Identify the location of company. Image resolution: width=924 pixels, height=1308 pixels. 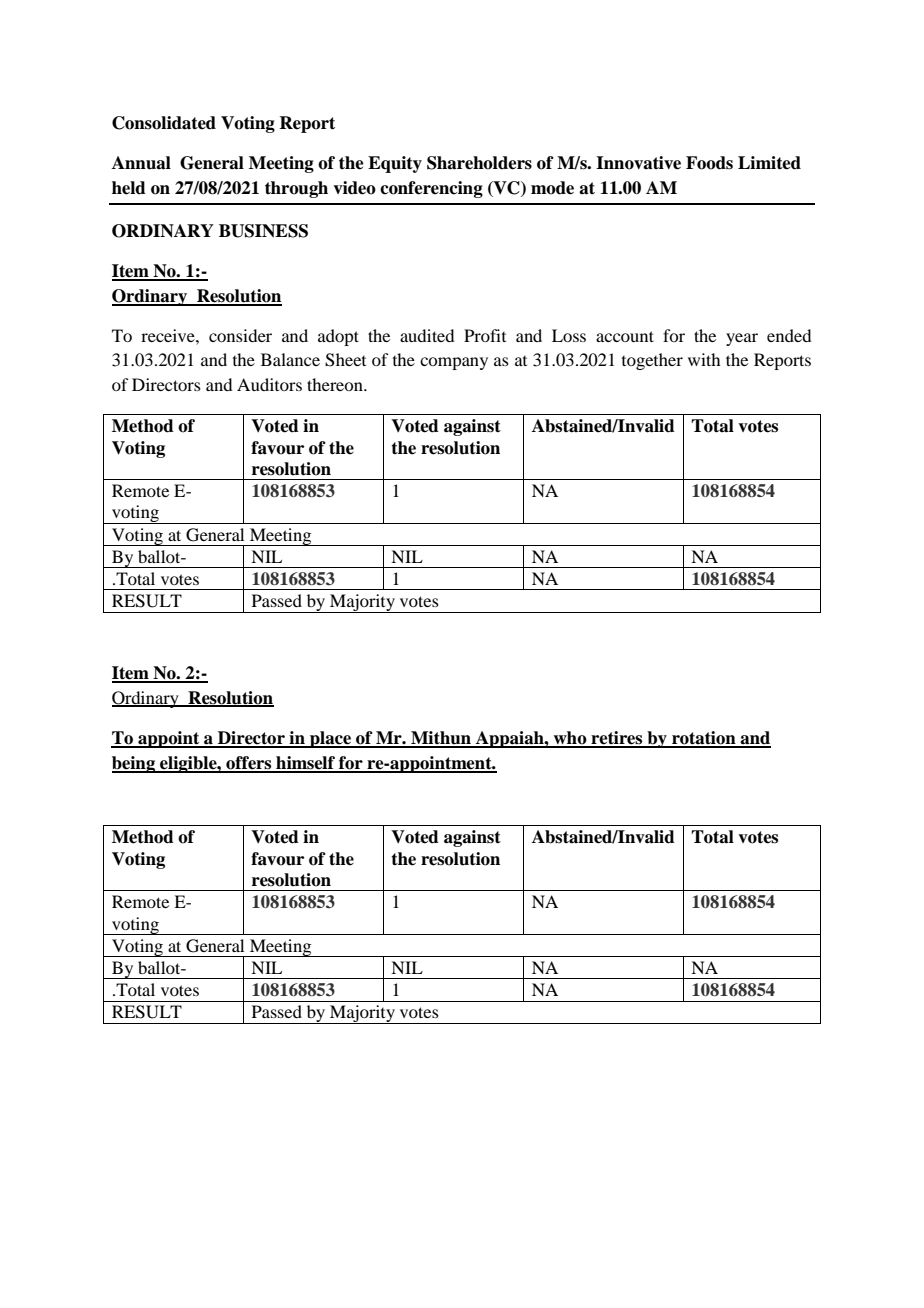
(454, 363).
